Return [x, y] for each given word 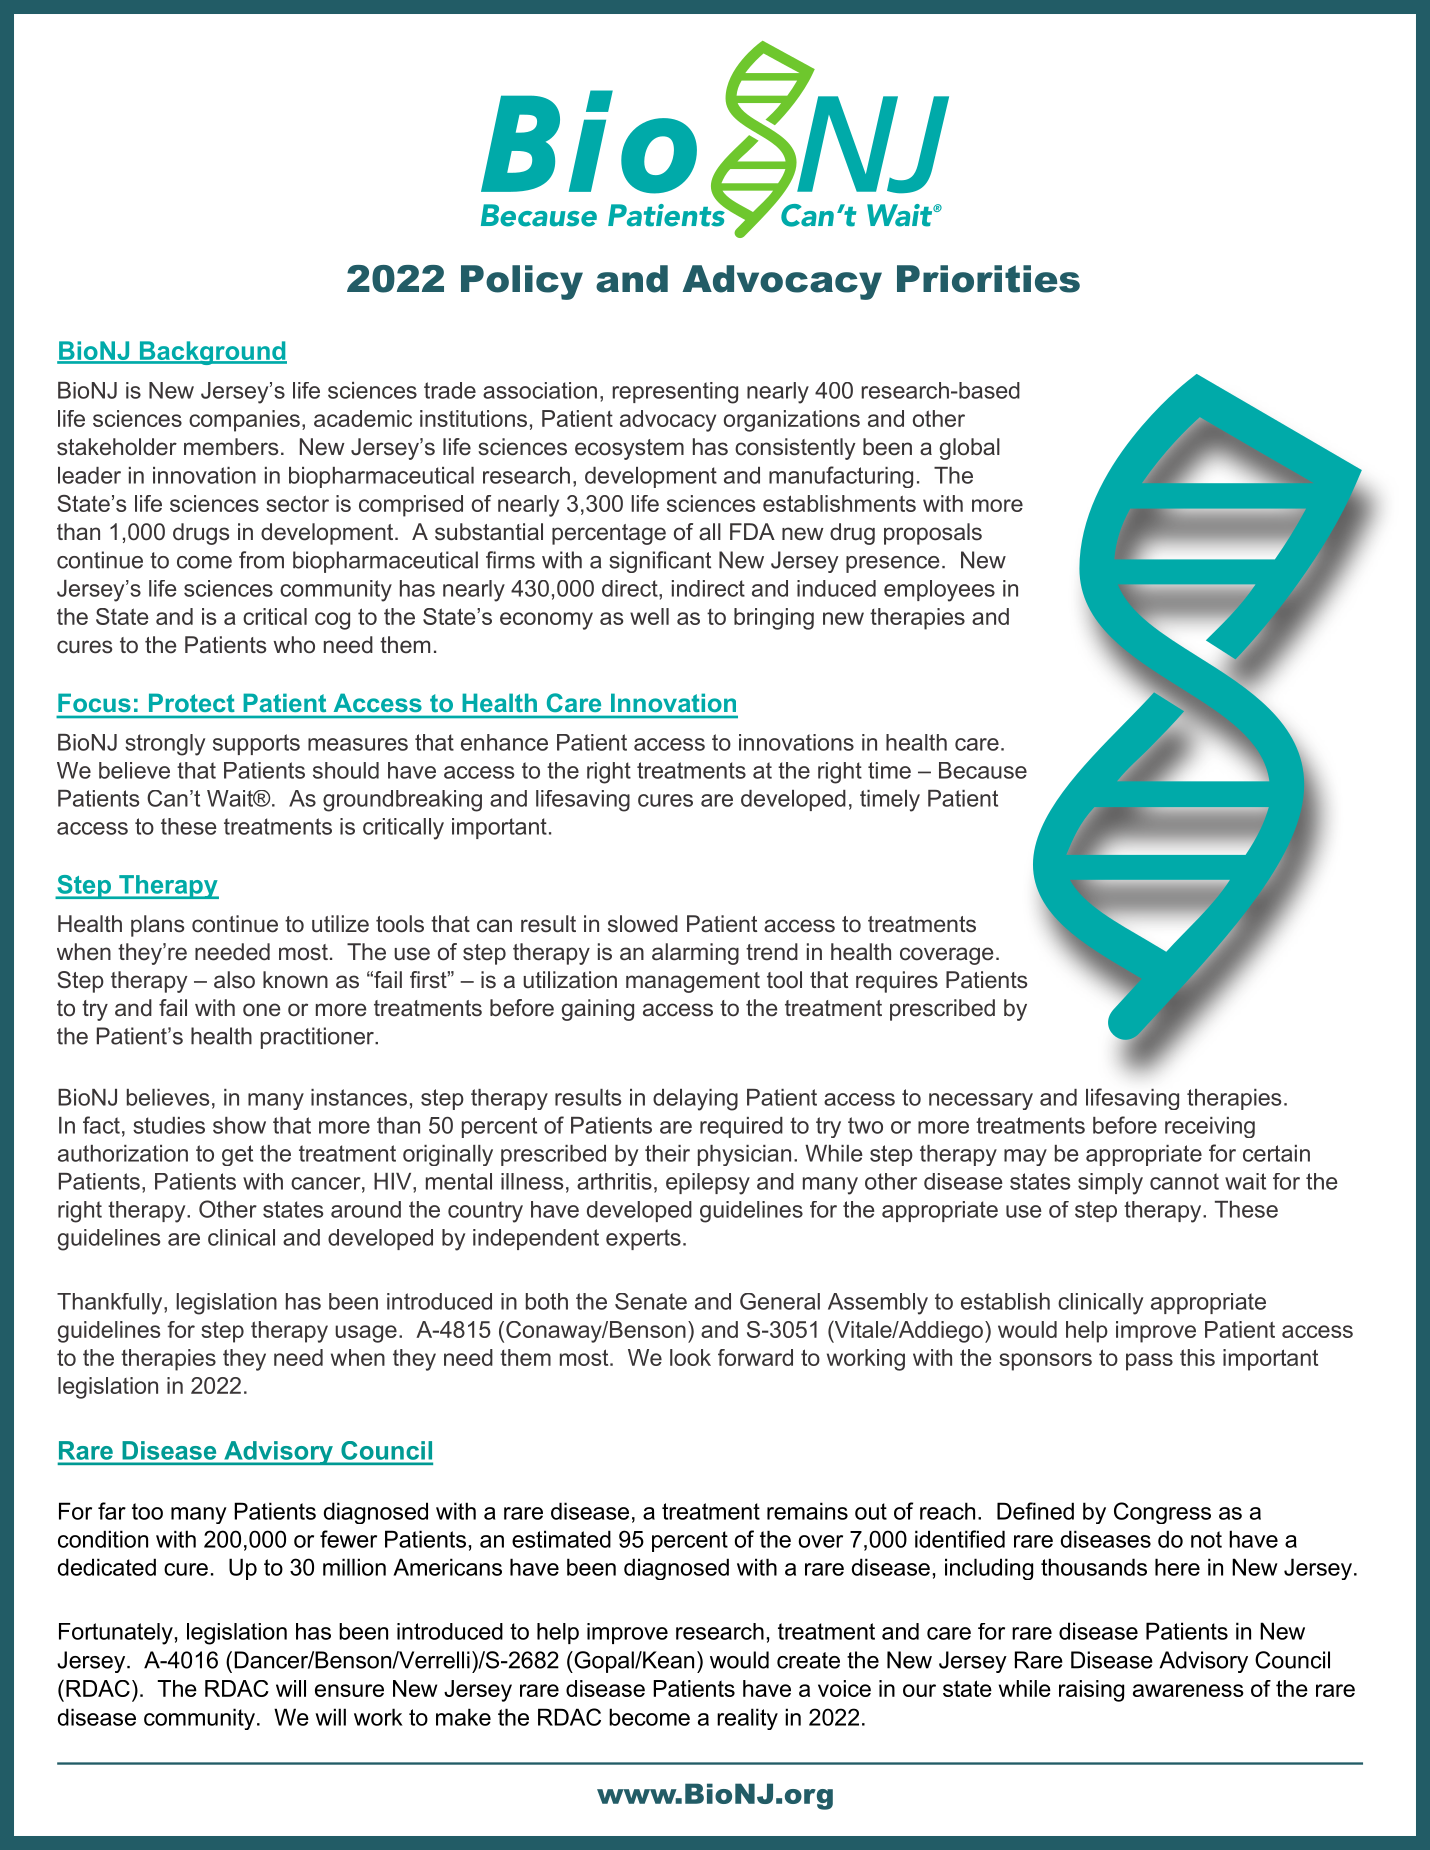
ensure [349, 1690]
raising [1091, 1691]
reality [747, 1719]
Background [212, 353]
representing [675, 393]
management [693, 982]
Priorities [988, 279]
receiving [1210, 1127]
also [234, 980]
